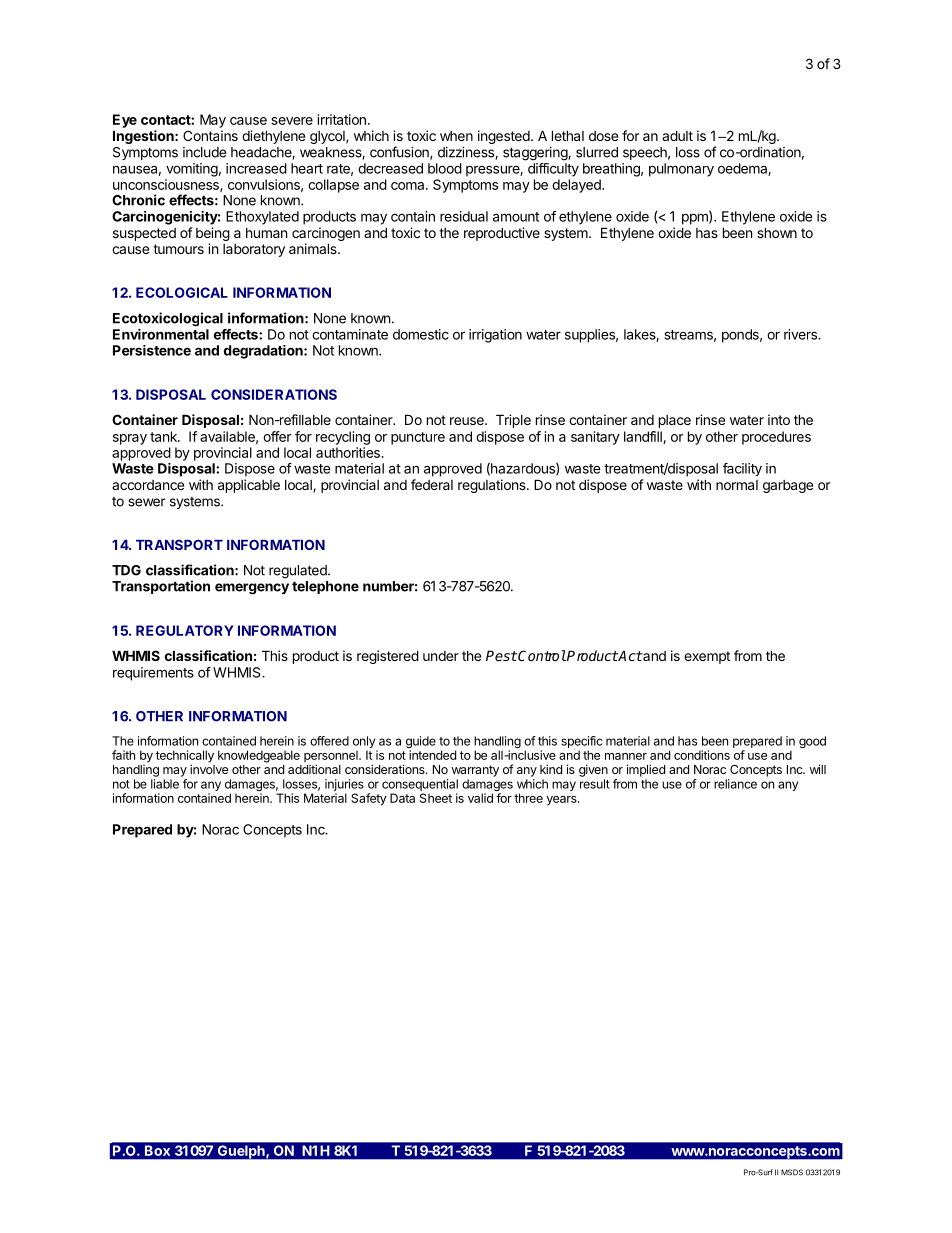 Image resolution: width=952 pixels, height=1233 pixels. Describe the element at coordinates (165, 784) in the screenshot. I see `liable` at that location.
